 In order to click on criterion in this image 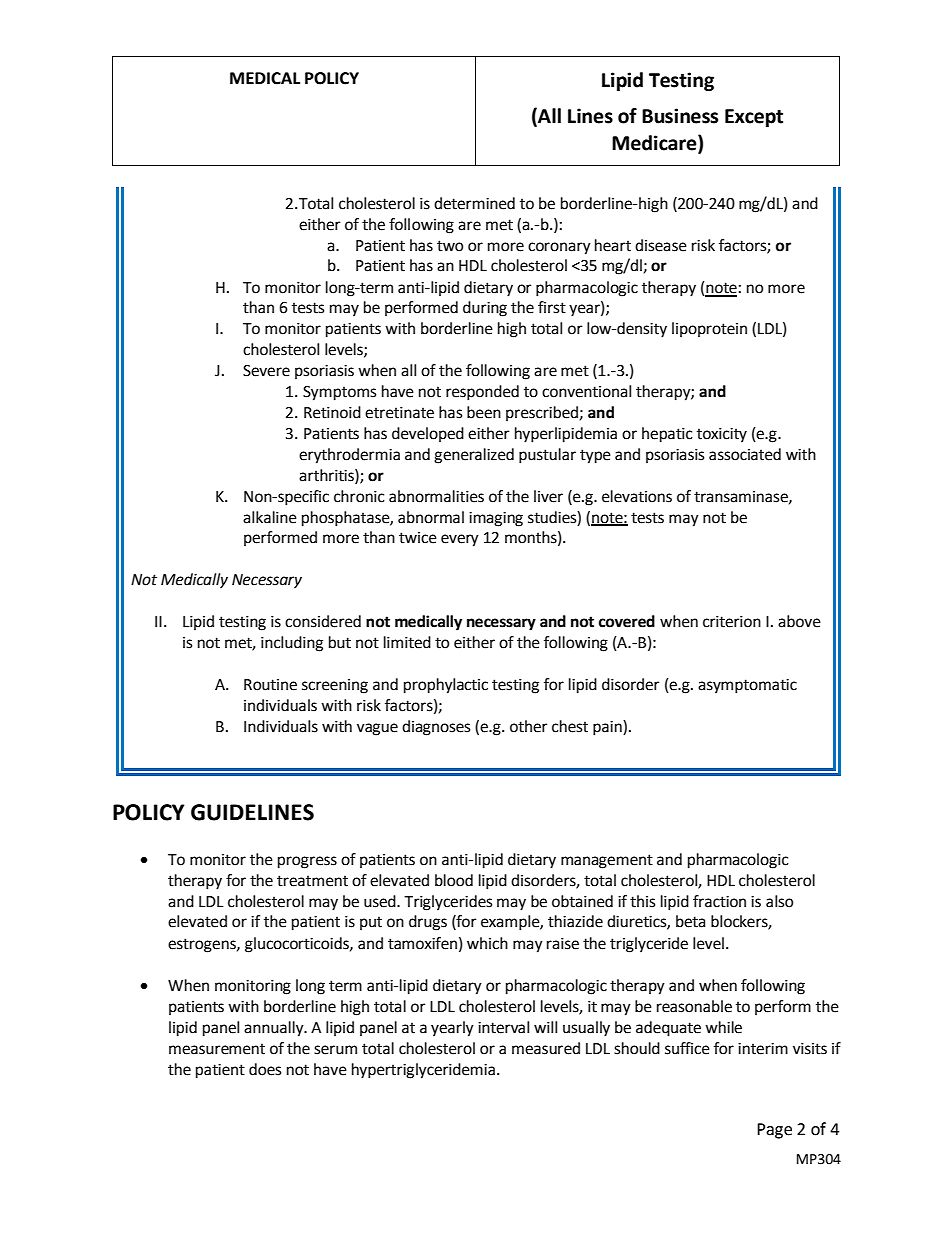, I will do `click(732, 622)`.
